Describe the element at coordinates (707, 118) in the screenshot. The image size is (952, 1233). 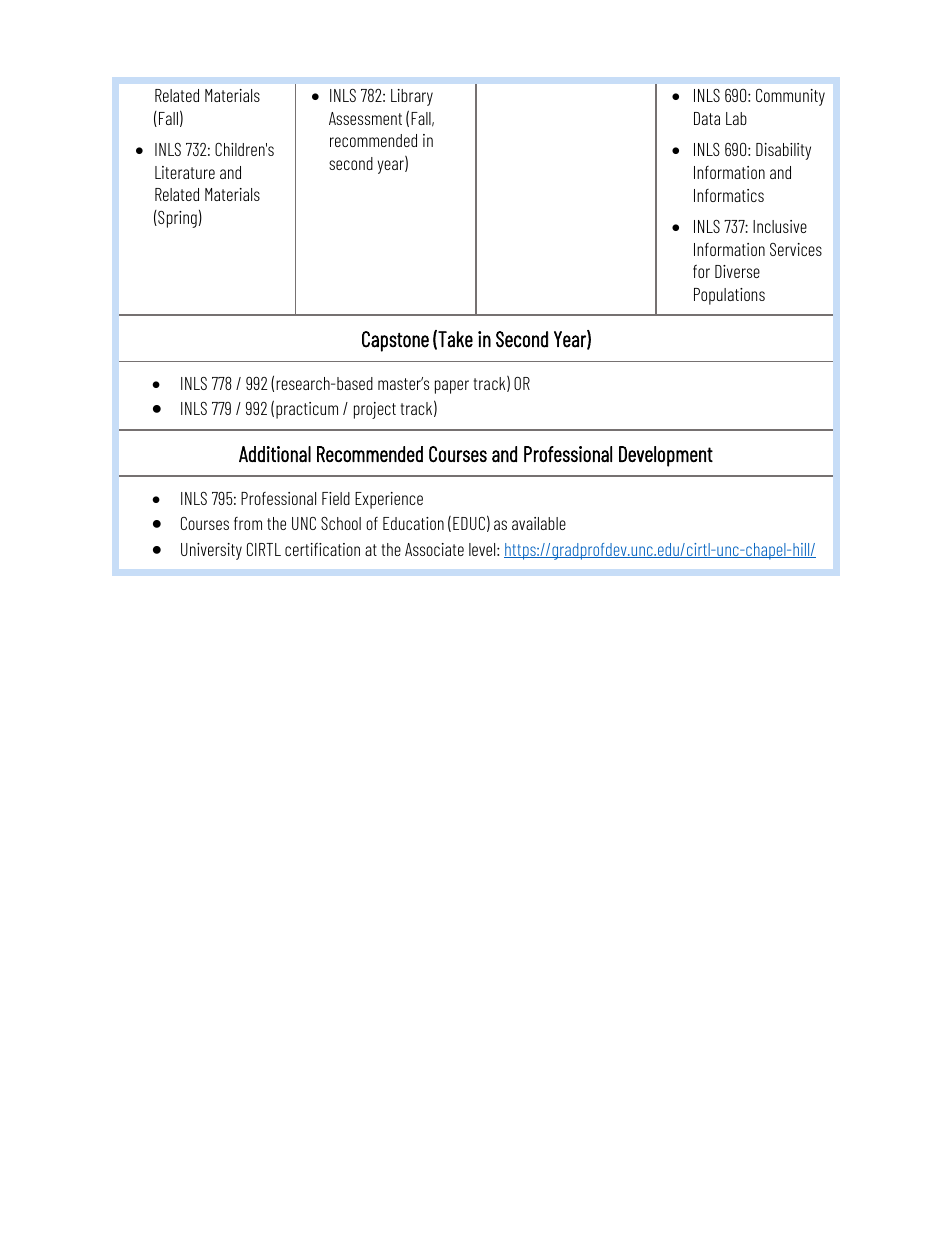
I see `Data` at that location.
